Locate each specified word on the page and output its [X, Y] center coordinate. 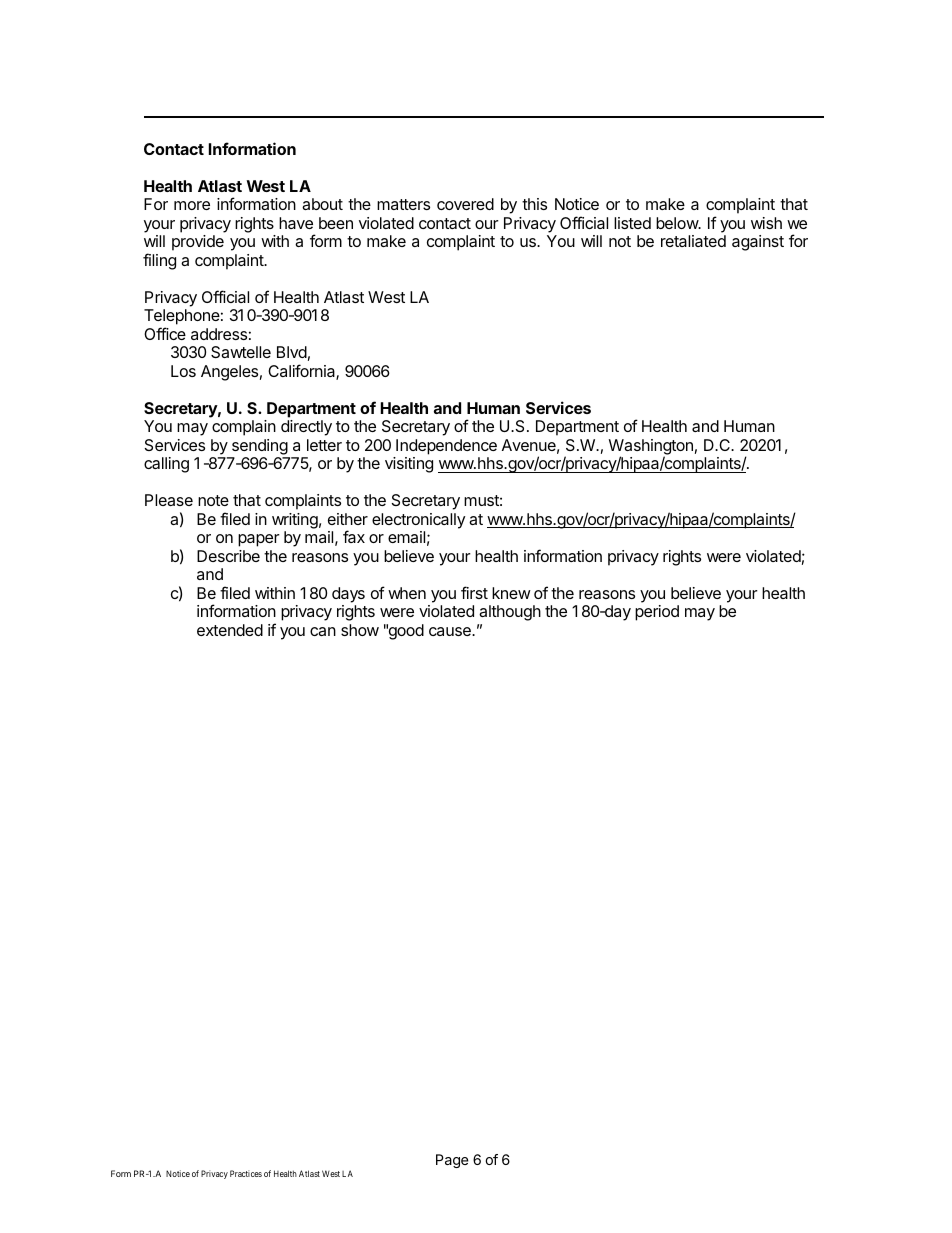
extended [230, 630]
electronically [418, 521]
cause [451, 631]
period [657, 613]
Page [452, 1161]
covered [465, 204]
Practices [246, 1173]
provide [198, 243]
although [510, 613]
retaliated [693, 241]
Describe [228, 556]
